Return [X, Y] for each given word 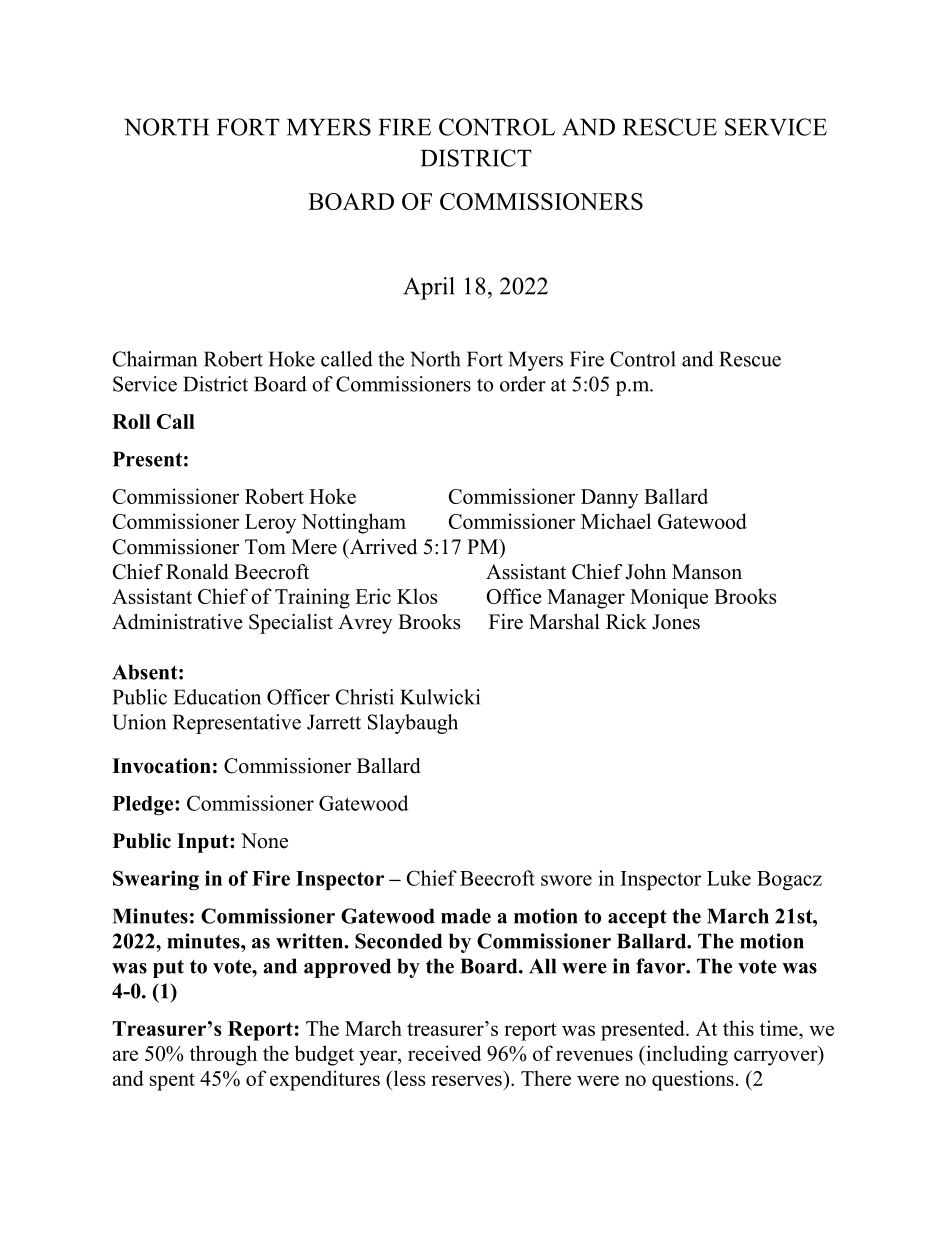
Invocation [161, 766]
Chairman [155, 359]
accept [637, 919]
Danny [610, 499]
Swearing [156, 880]
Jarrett [334, 722]
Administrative [177, 622]
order [523, 384]
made [466, 916]
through [223, 1055]
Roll [131, 421]
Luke [729, 878]
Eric [373, 596]
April [429, 288]
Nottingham [353, 523]
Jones [676, 622]
